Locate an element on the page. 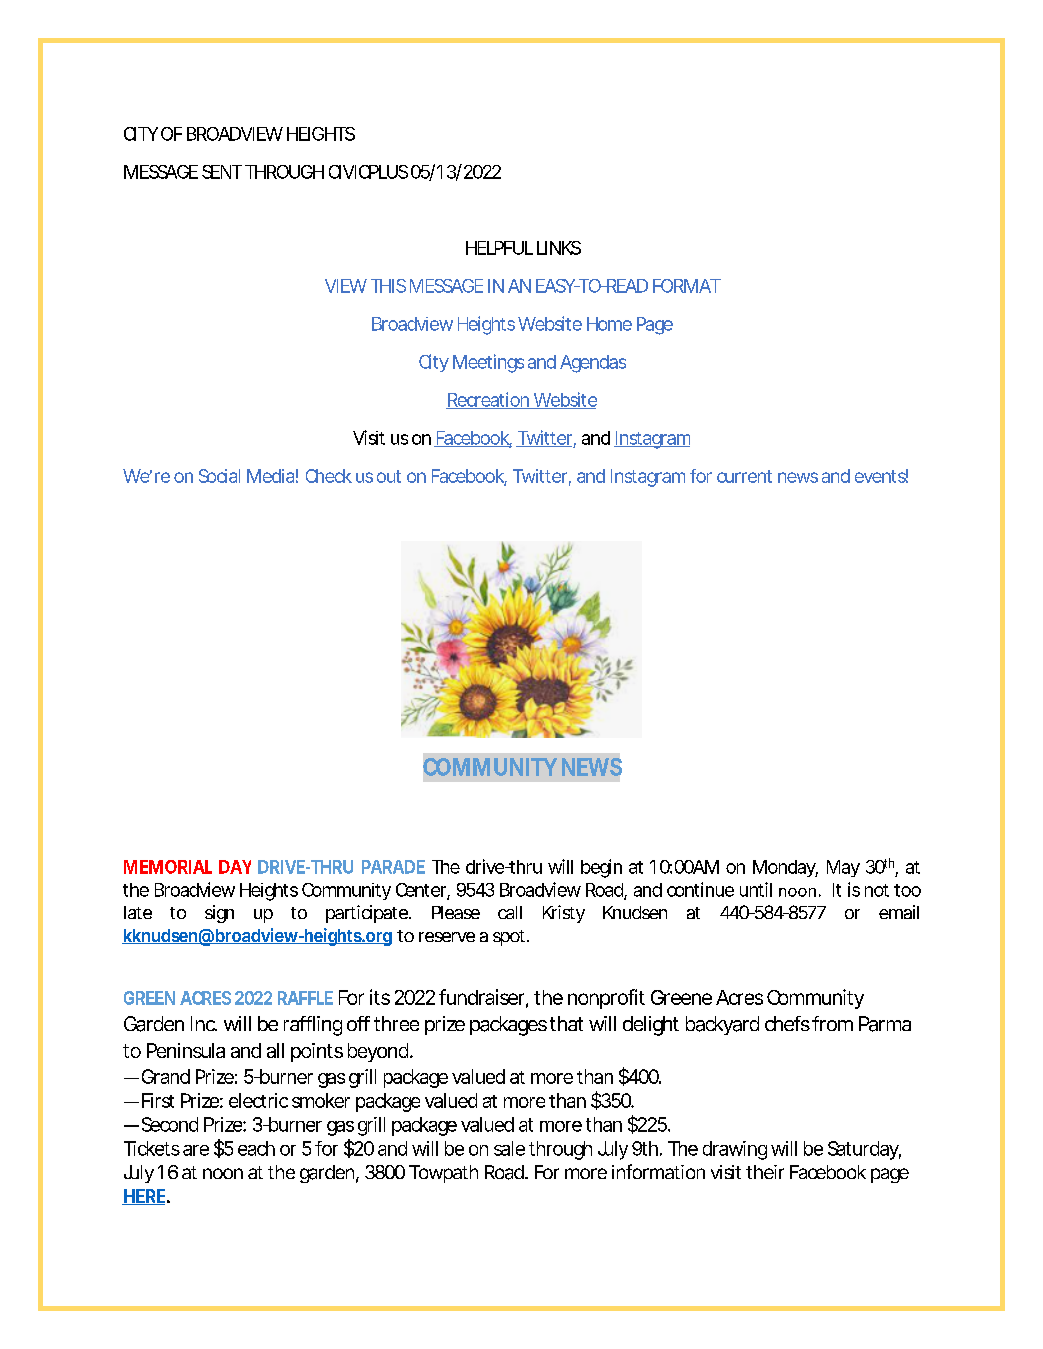  Recreation is located at coordinates (489, 400).
